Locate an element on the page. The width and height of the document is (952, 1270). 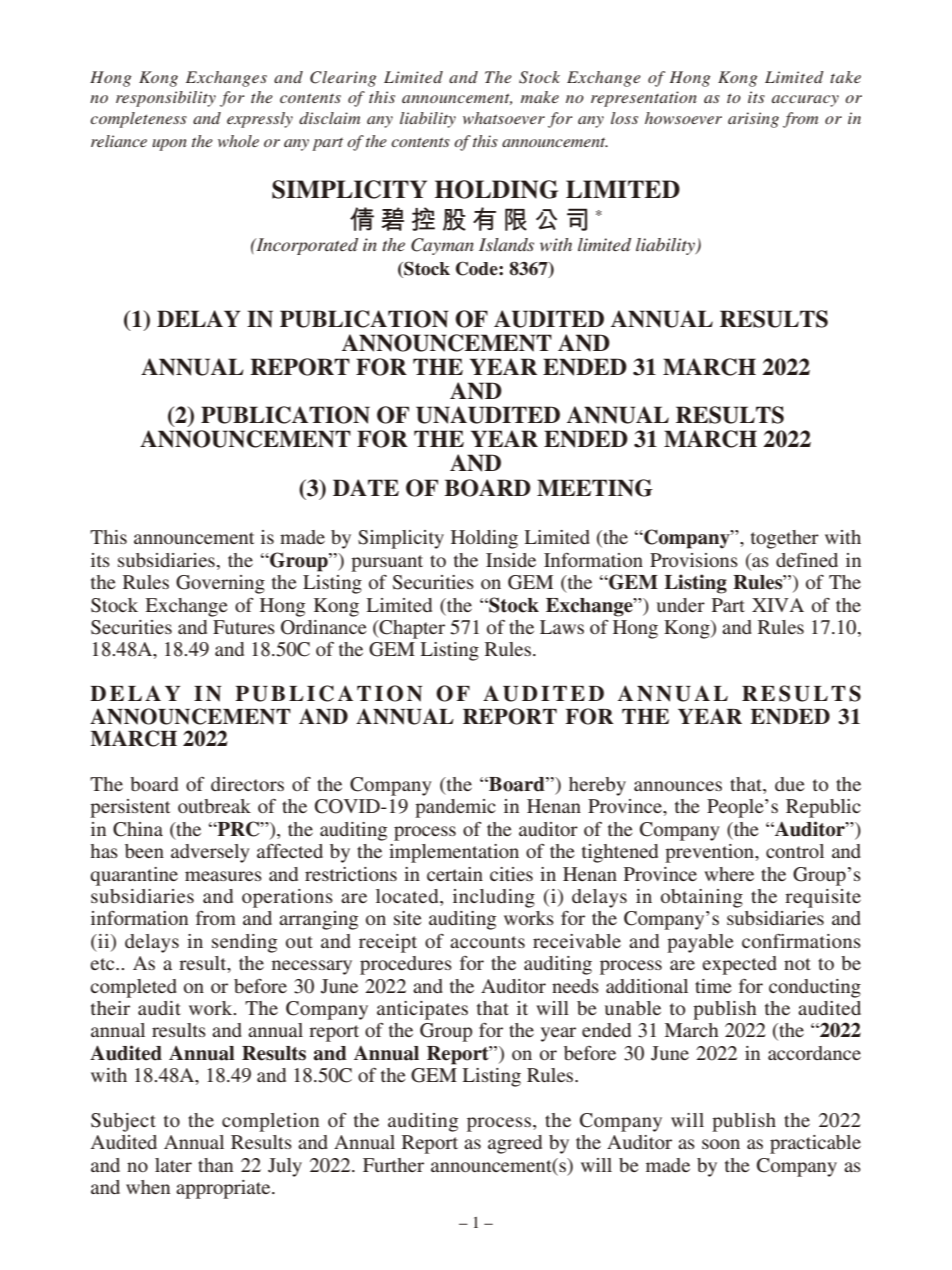
Governing is located at coordinates (220, 584).
